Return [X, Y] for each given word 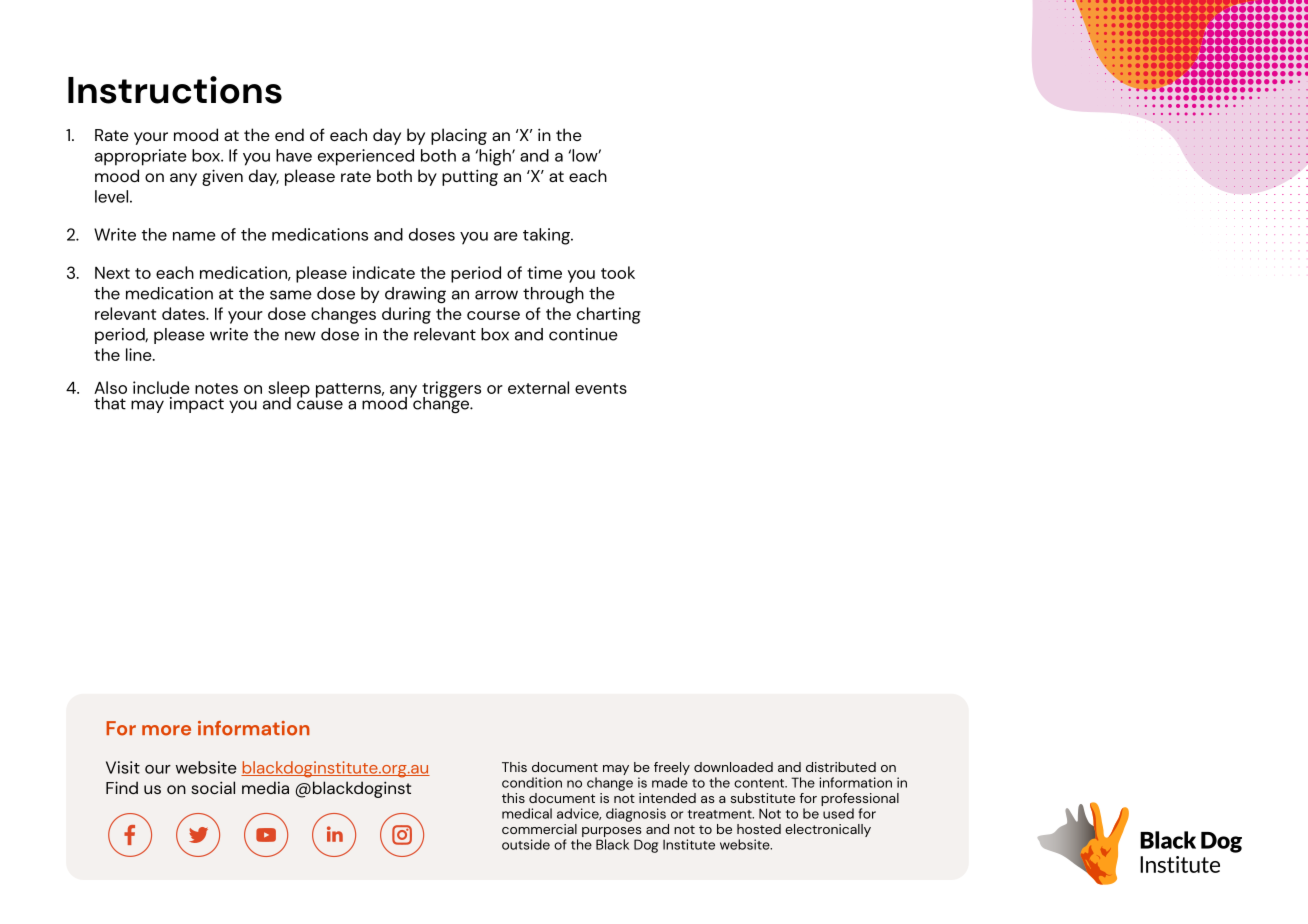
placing [459, 136]
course [493, 315]
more [166, 730]
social [213, 787]
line [140, 354]
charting [609, 315]
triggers [451, 390]
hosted [759, 829]
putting [470, 177]
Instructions [175, 90]
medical [527, 813]
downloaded [733, 767]
